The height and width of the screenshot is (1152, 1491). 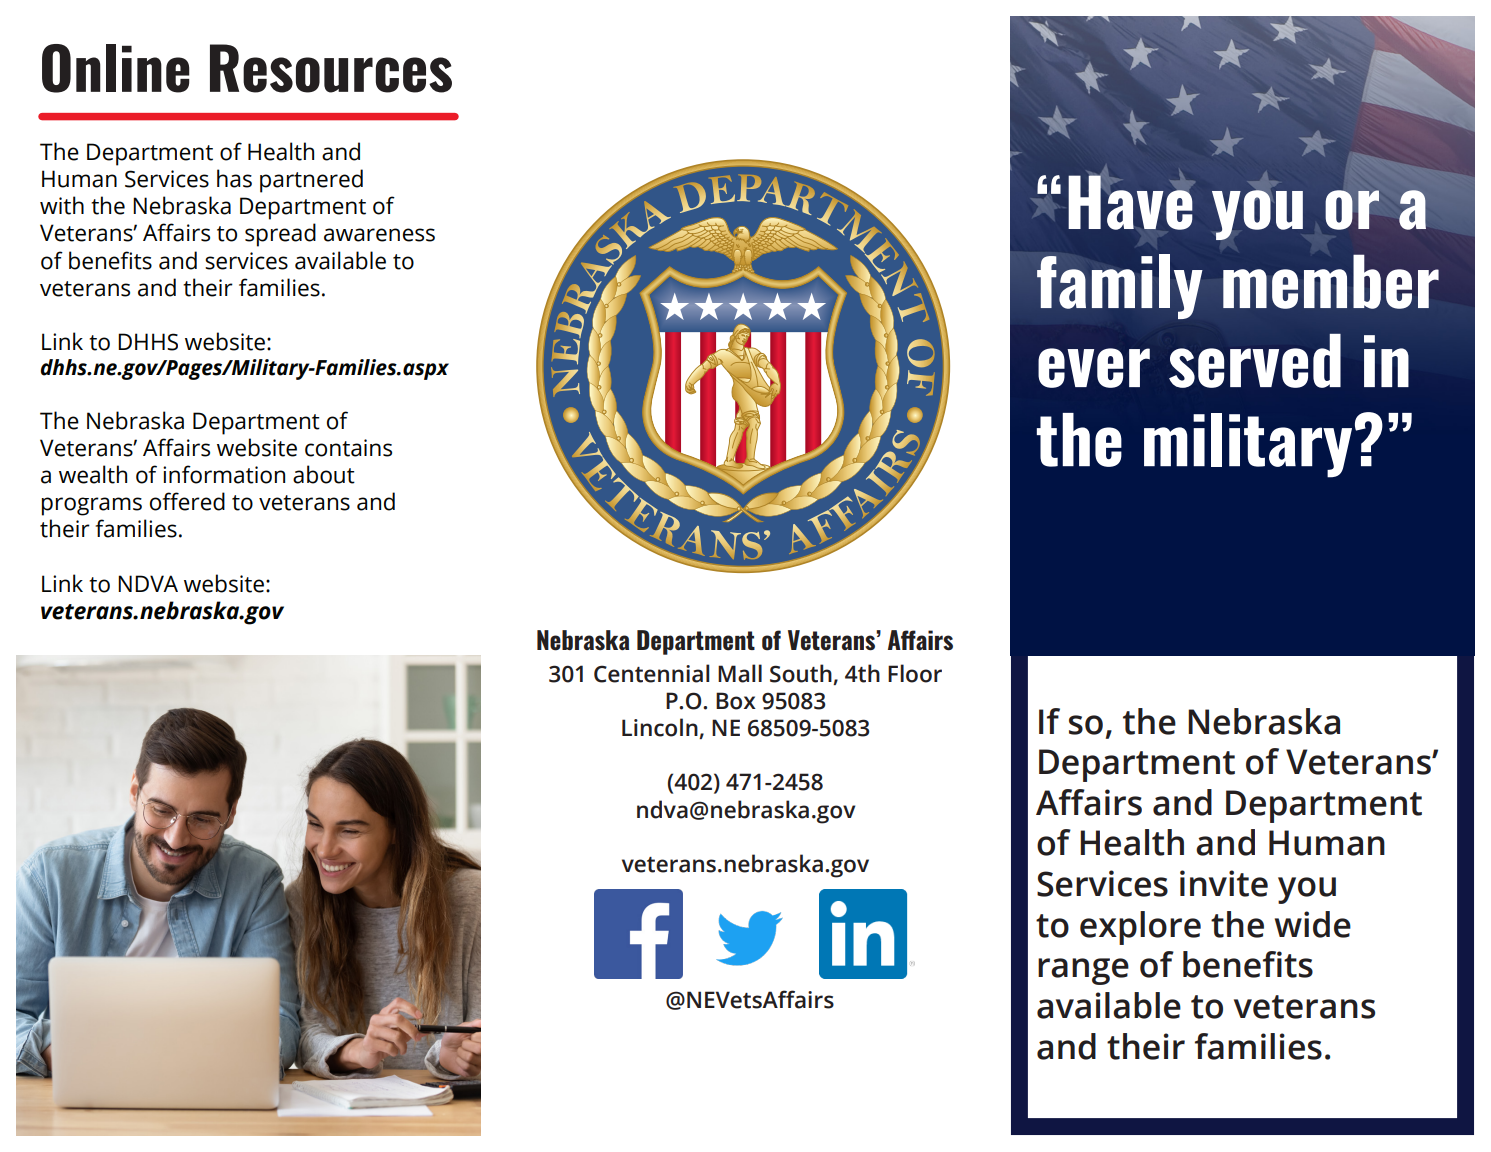 I want to click on about, so click(x=324, y=474).
